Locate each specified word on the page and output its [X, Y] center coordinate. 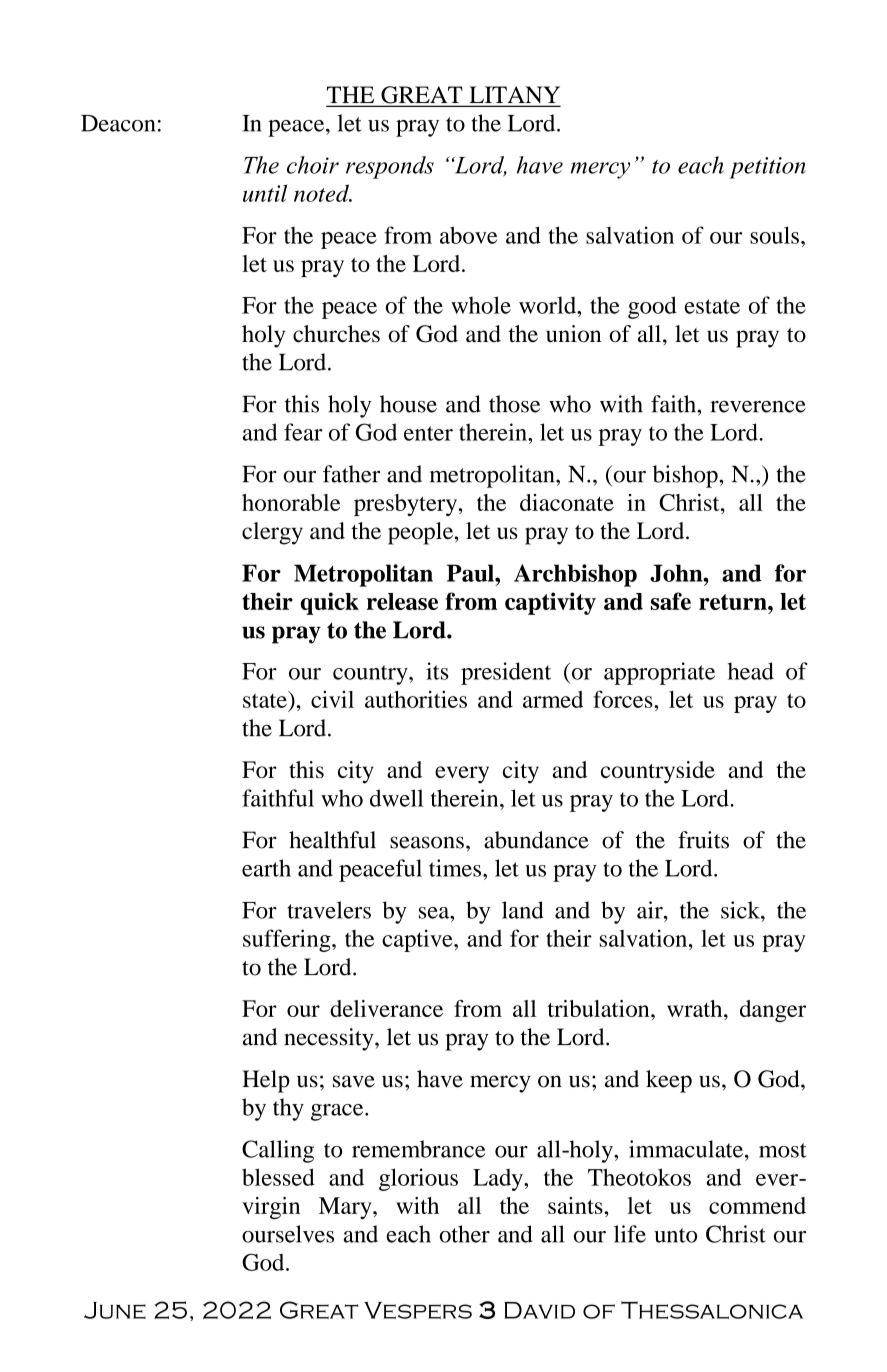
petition [768, 168]
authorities [416, 699]
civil [332, 699]
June [115, 1310]
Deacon [118, 123]
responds [390, 167]
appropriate [659, 673]
